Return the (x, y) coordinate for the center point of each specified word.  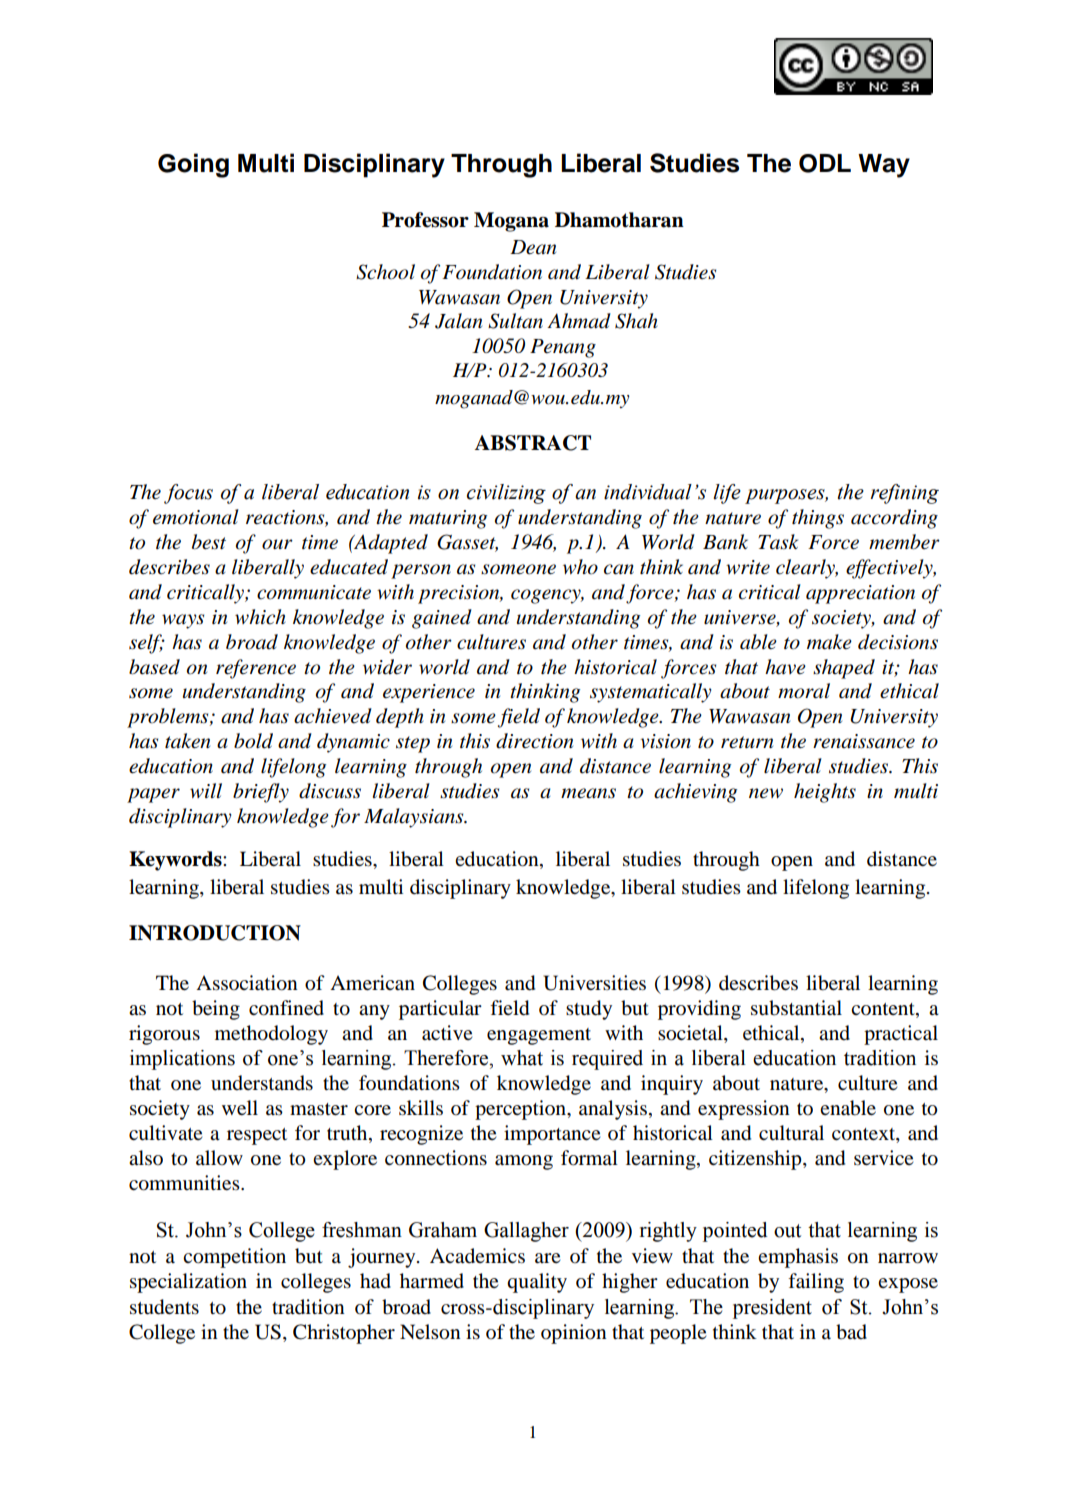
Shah (636, 321)
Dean (533, 247)
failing (816, 1283)
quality (537, 1283)
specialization (188, 1283)
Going (193, 165)
